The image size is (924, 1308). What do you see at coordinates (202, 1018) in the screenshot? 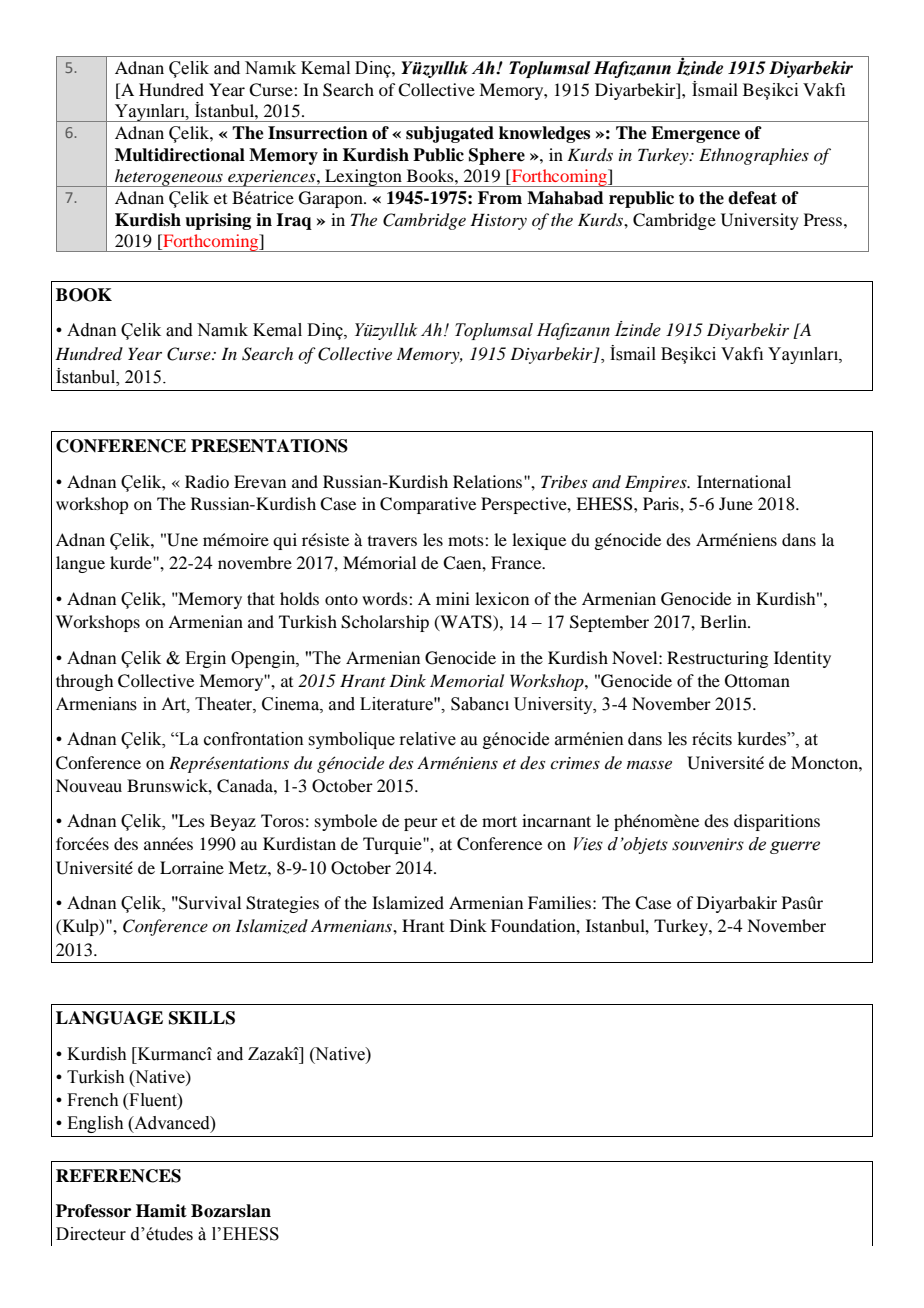
I see `SKILLS` at bounding box center [202, 1018].
